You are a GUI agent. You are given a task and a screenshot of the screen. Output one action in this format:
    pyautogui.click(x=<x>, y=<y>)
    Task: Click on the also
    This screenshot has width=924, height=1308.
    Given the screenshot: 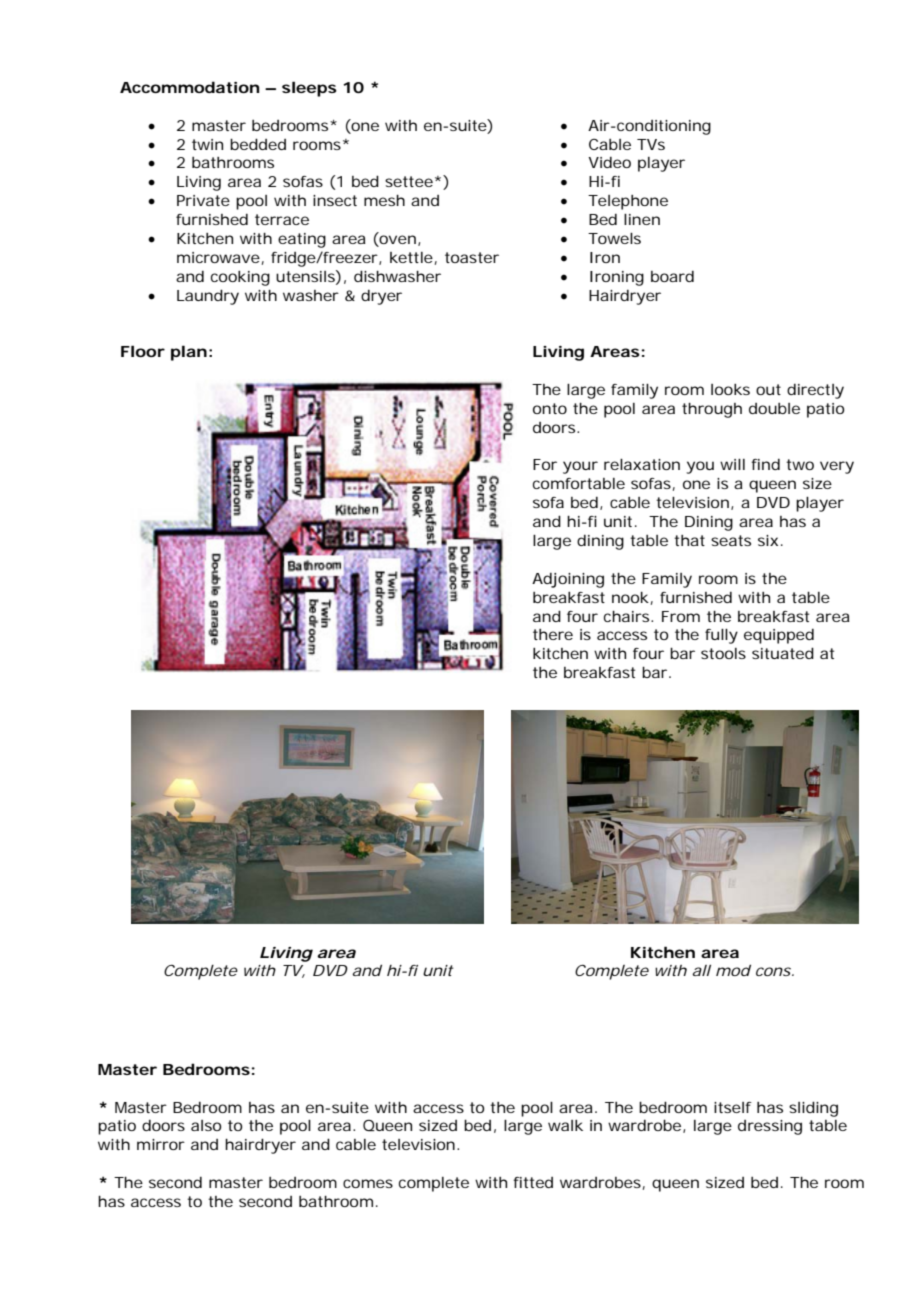 What is the action you would take?
    pyautogui.click(x=206, y=1125)
